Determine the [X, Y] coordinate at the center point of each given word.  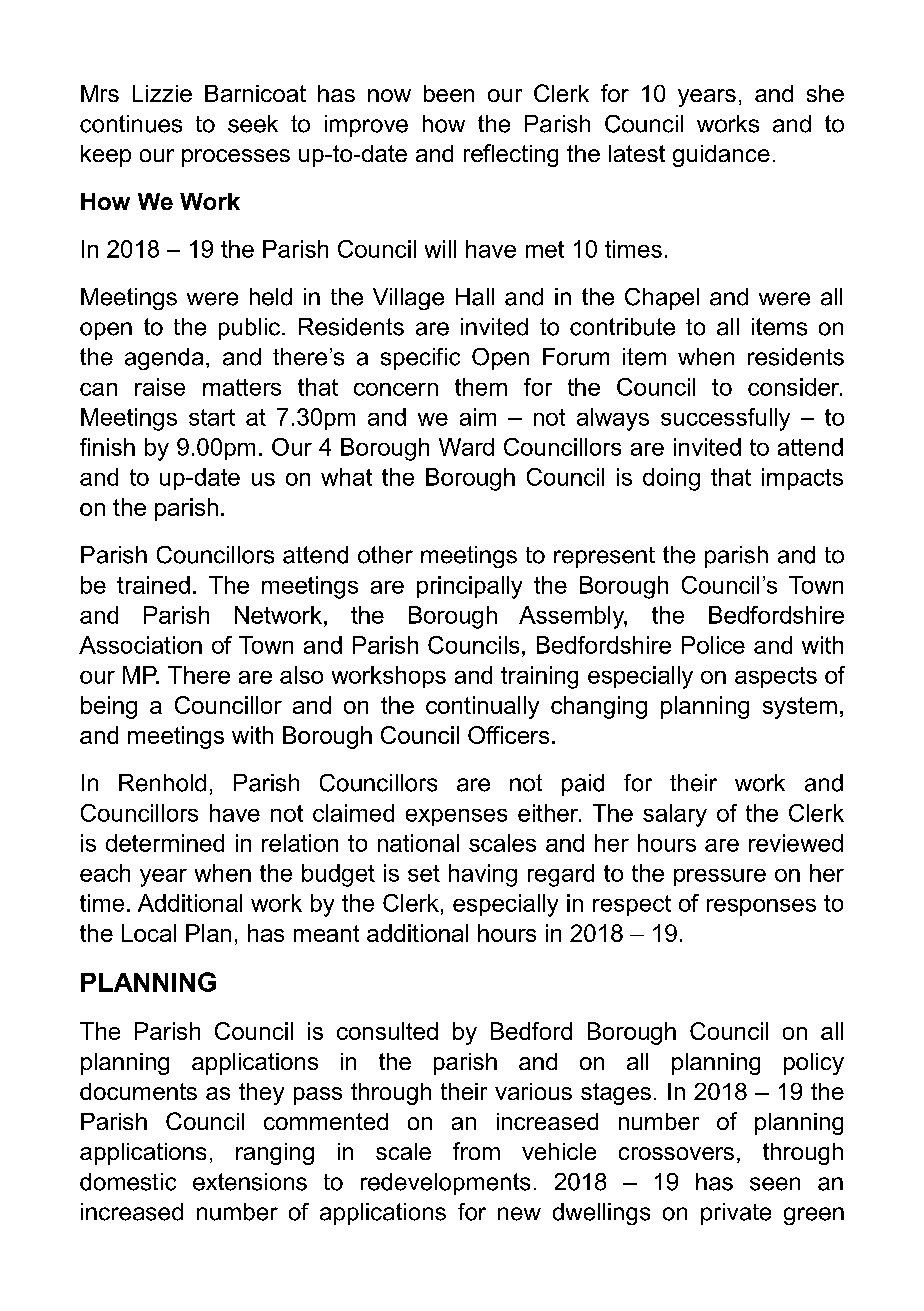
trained [153, 585]
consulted [387, 1031]
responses [761, 907]
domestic [128, 1182]
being [109, 707]
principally [469, 587]
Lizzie [162, 93]
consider [795, 387]
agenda [164, 359]
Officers [508, 735]
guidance [721, 156]
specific [420, 359]
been [449, 93]
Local [149, 933]
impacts [802, 479]
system [800, 708]
